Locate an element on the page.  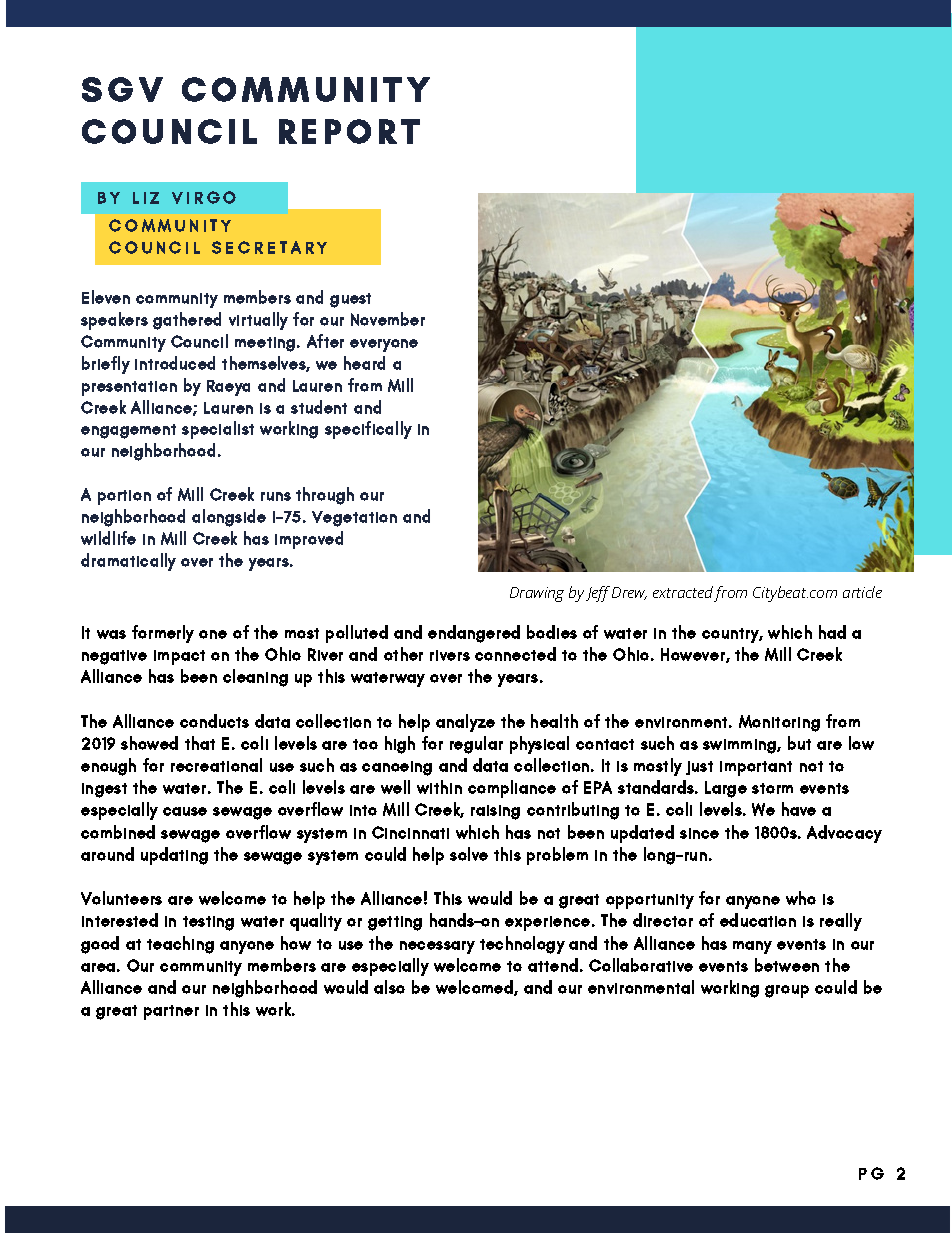
partner is located at coordinates (171, 1012).
